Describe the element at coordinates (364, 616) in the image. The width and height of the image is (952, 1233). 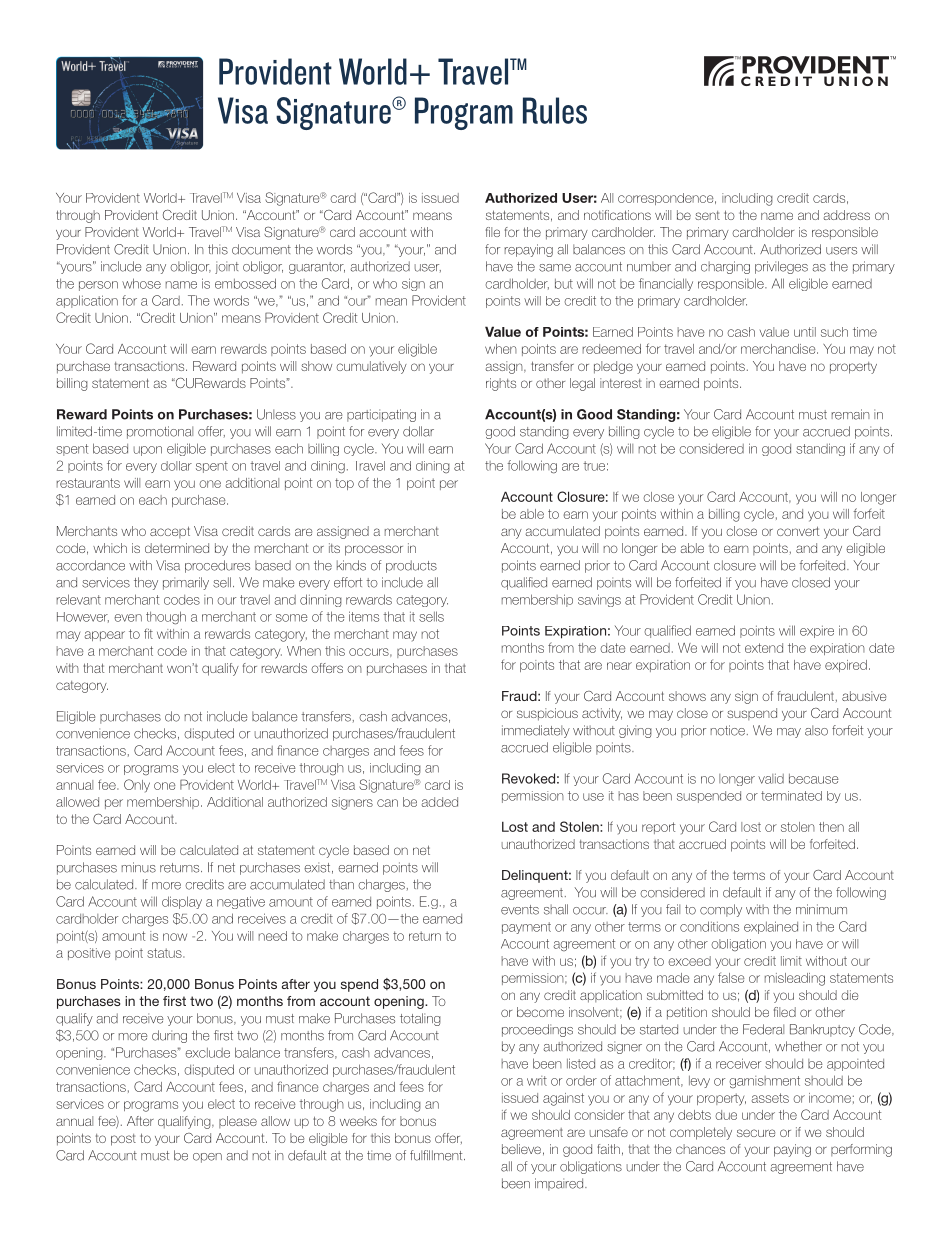
I see `items` at that location.
